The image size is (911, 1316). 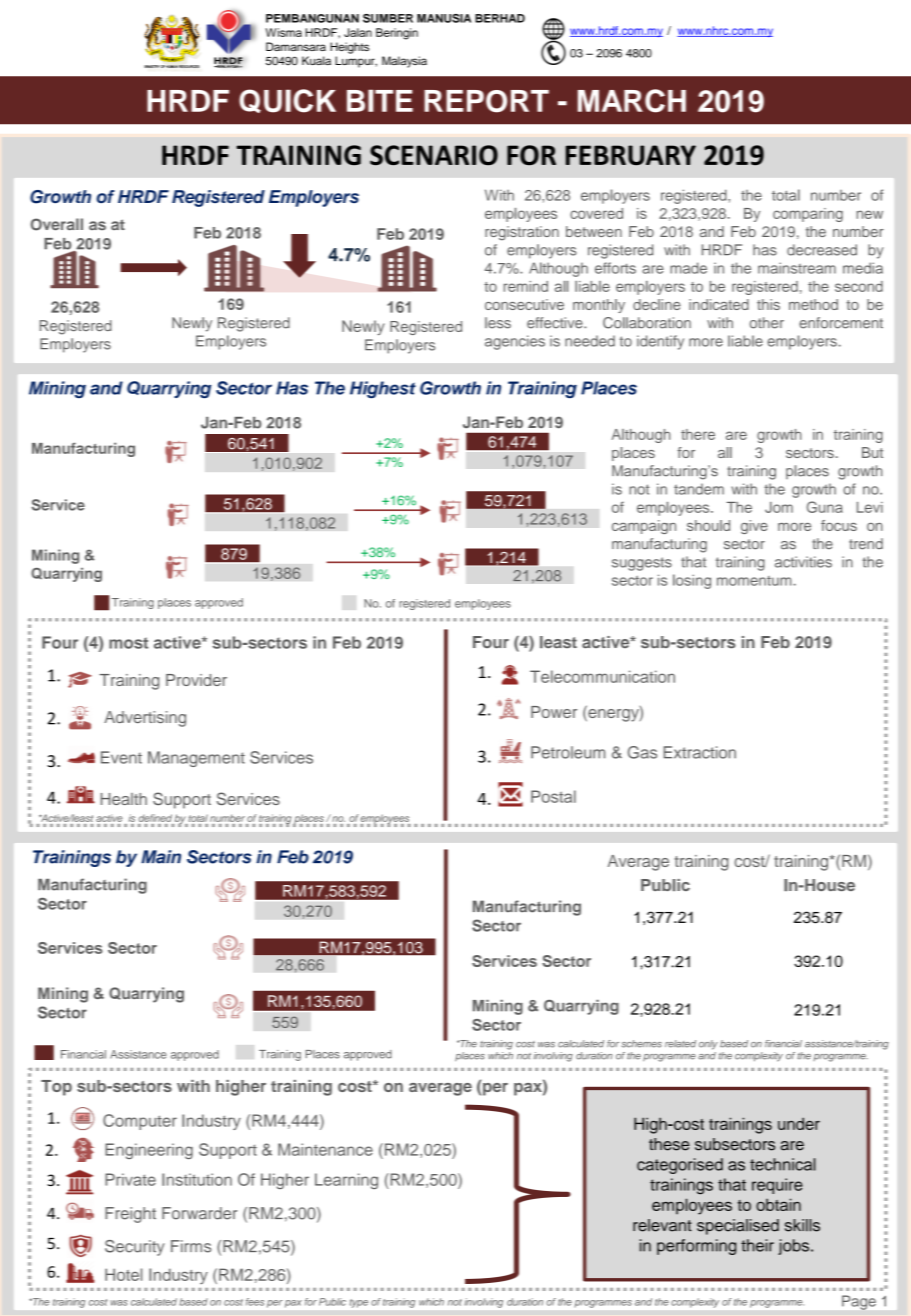 I want to click on Extraction, so click(x=700, y=752).
